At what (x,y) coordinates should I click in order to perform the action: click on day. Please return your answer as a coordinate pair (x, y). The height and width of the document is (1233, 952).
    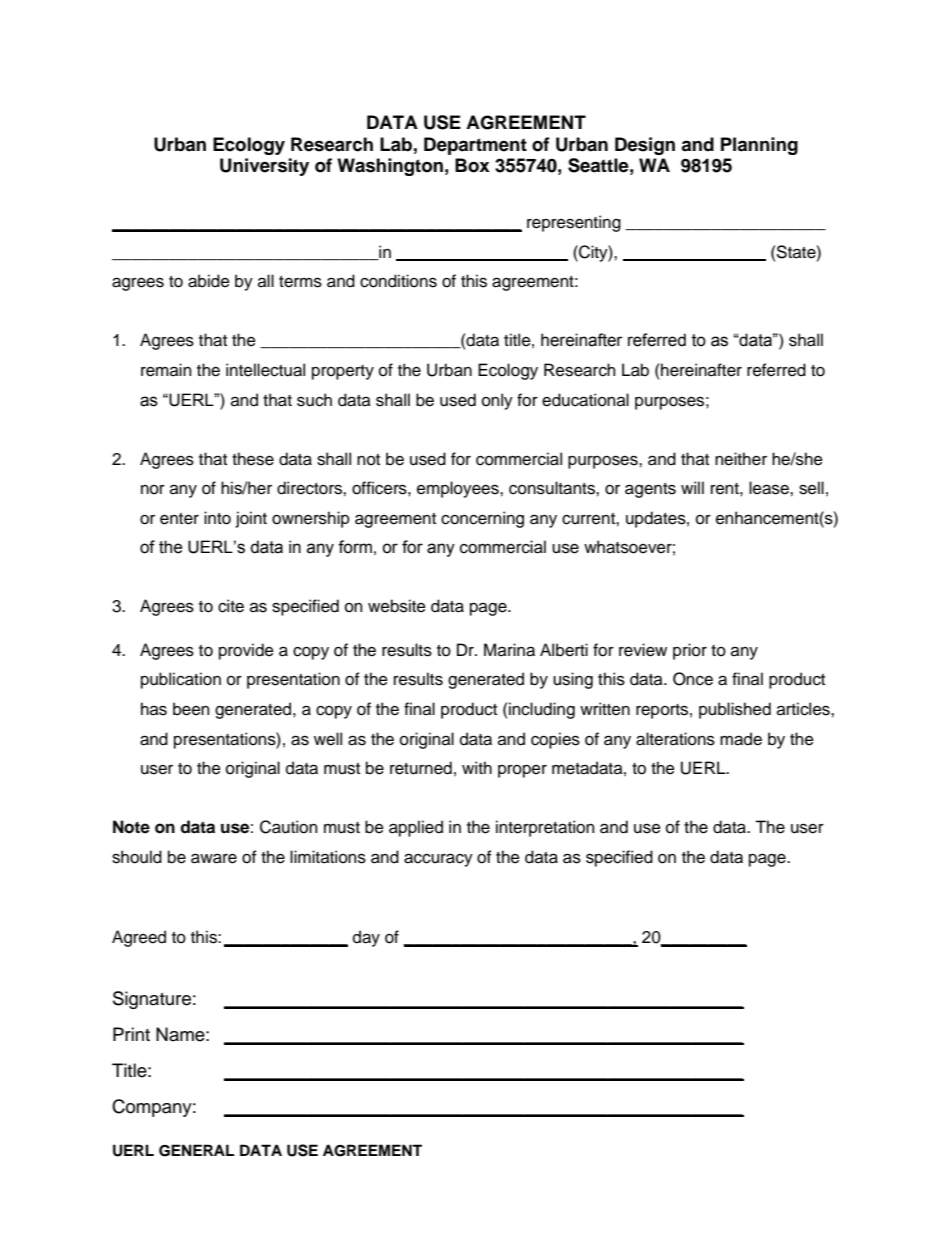
    Looking at the image, I should click on (366, 938).
